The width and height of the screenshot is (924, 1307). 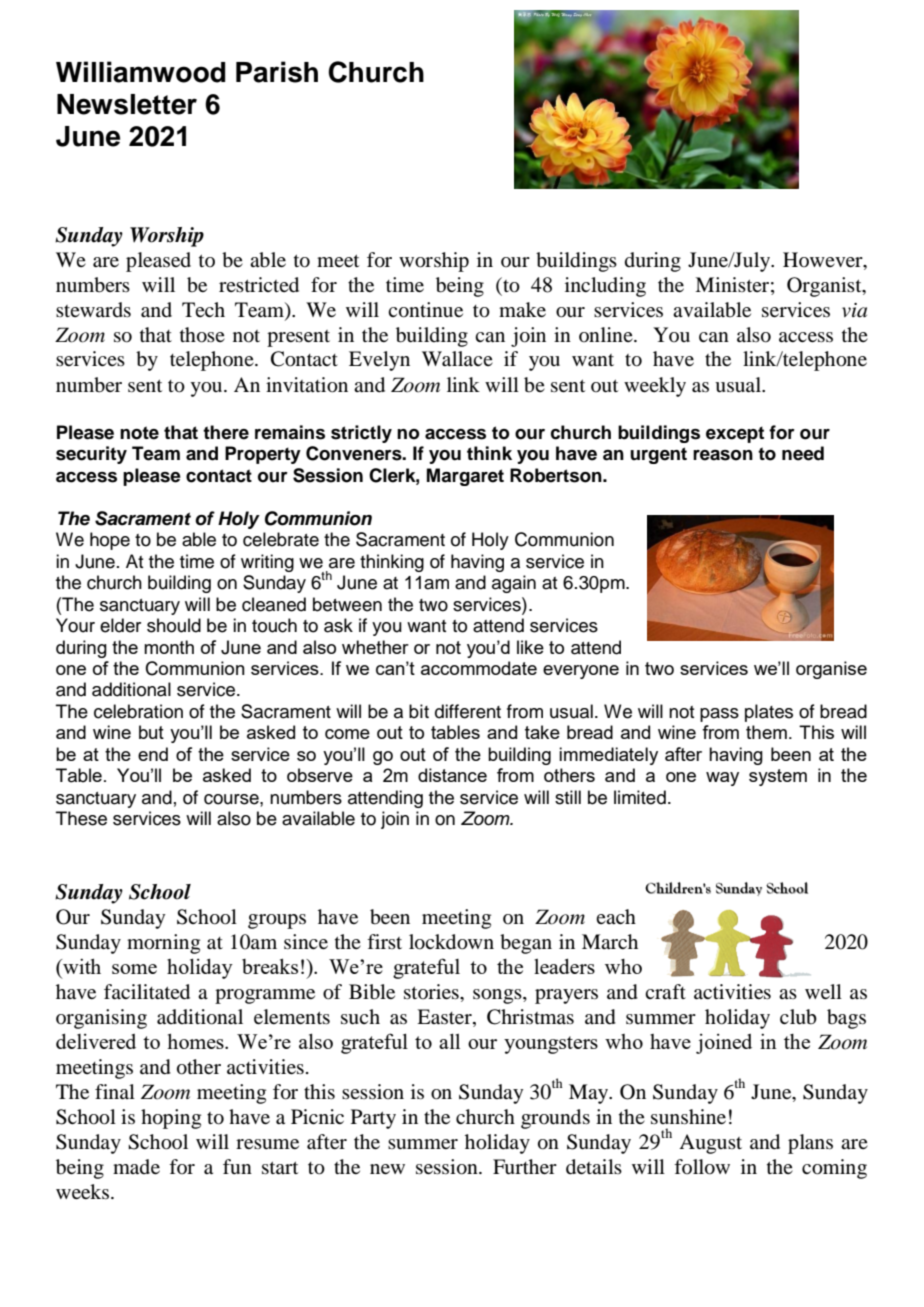 What do you see at coordinates (451, 942) in the screenshot?
I see `lockdown` at bounding box center [451, 942].
